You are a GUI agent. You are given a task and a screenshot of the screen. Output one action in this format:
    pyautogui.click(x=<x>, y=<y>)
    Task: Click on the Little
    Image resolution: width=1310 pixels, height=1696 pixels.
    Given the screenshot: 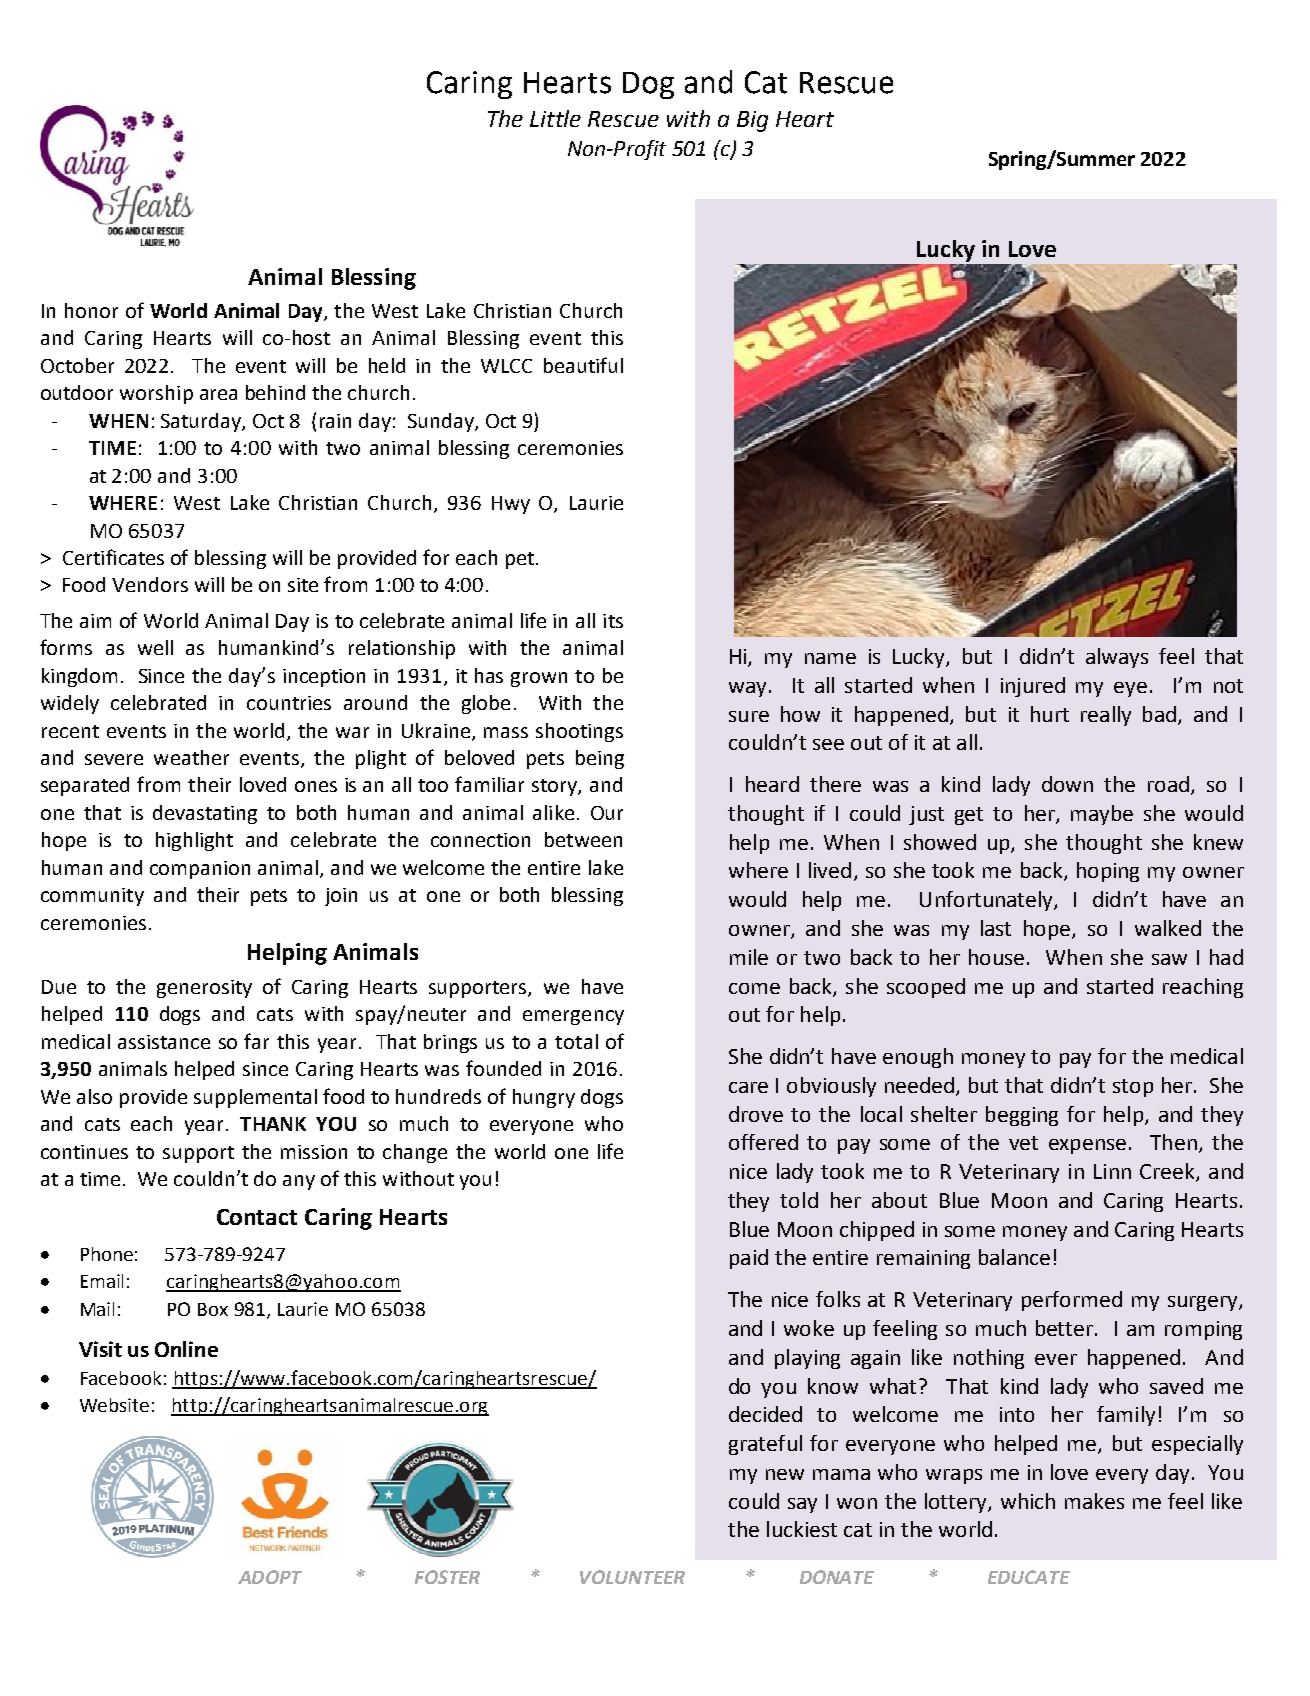 What is the action you would take?
    pyautogui.click(x=555, y=118)
